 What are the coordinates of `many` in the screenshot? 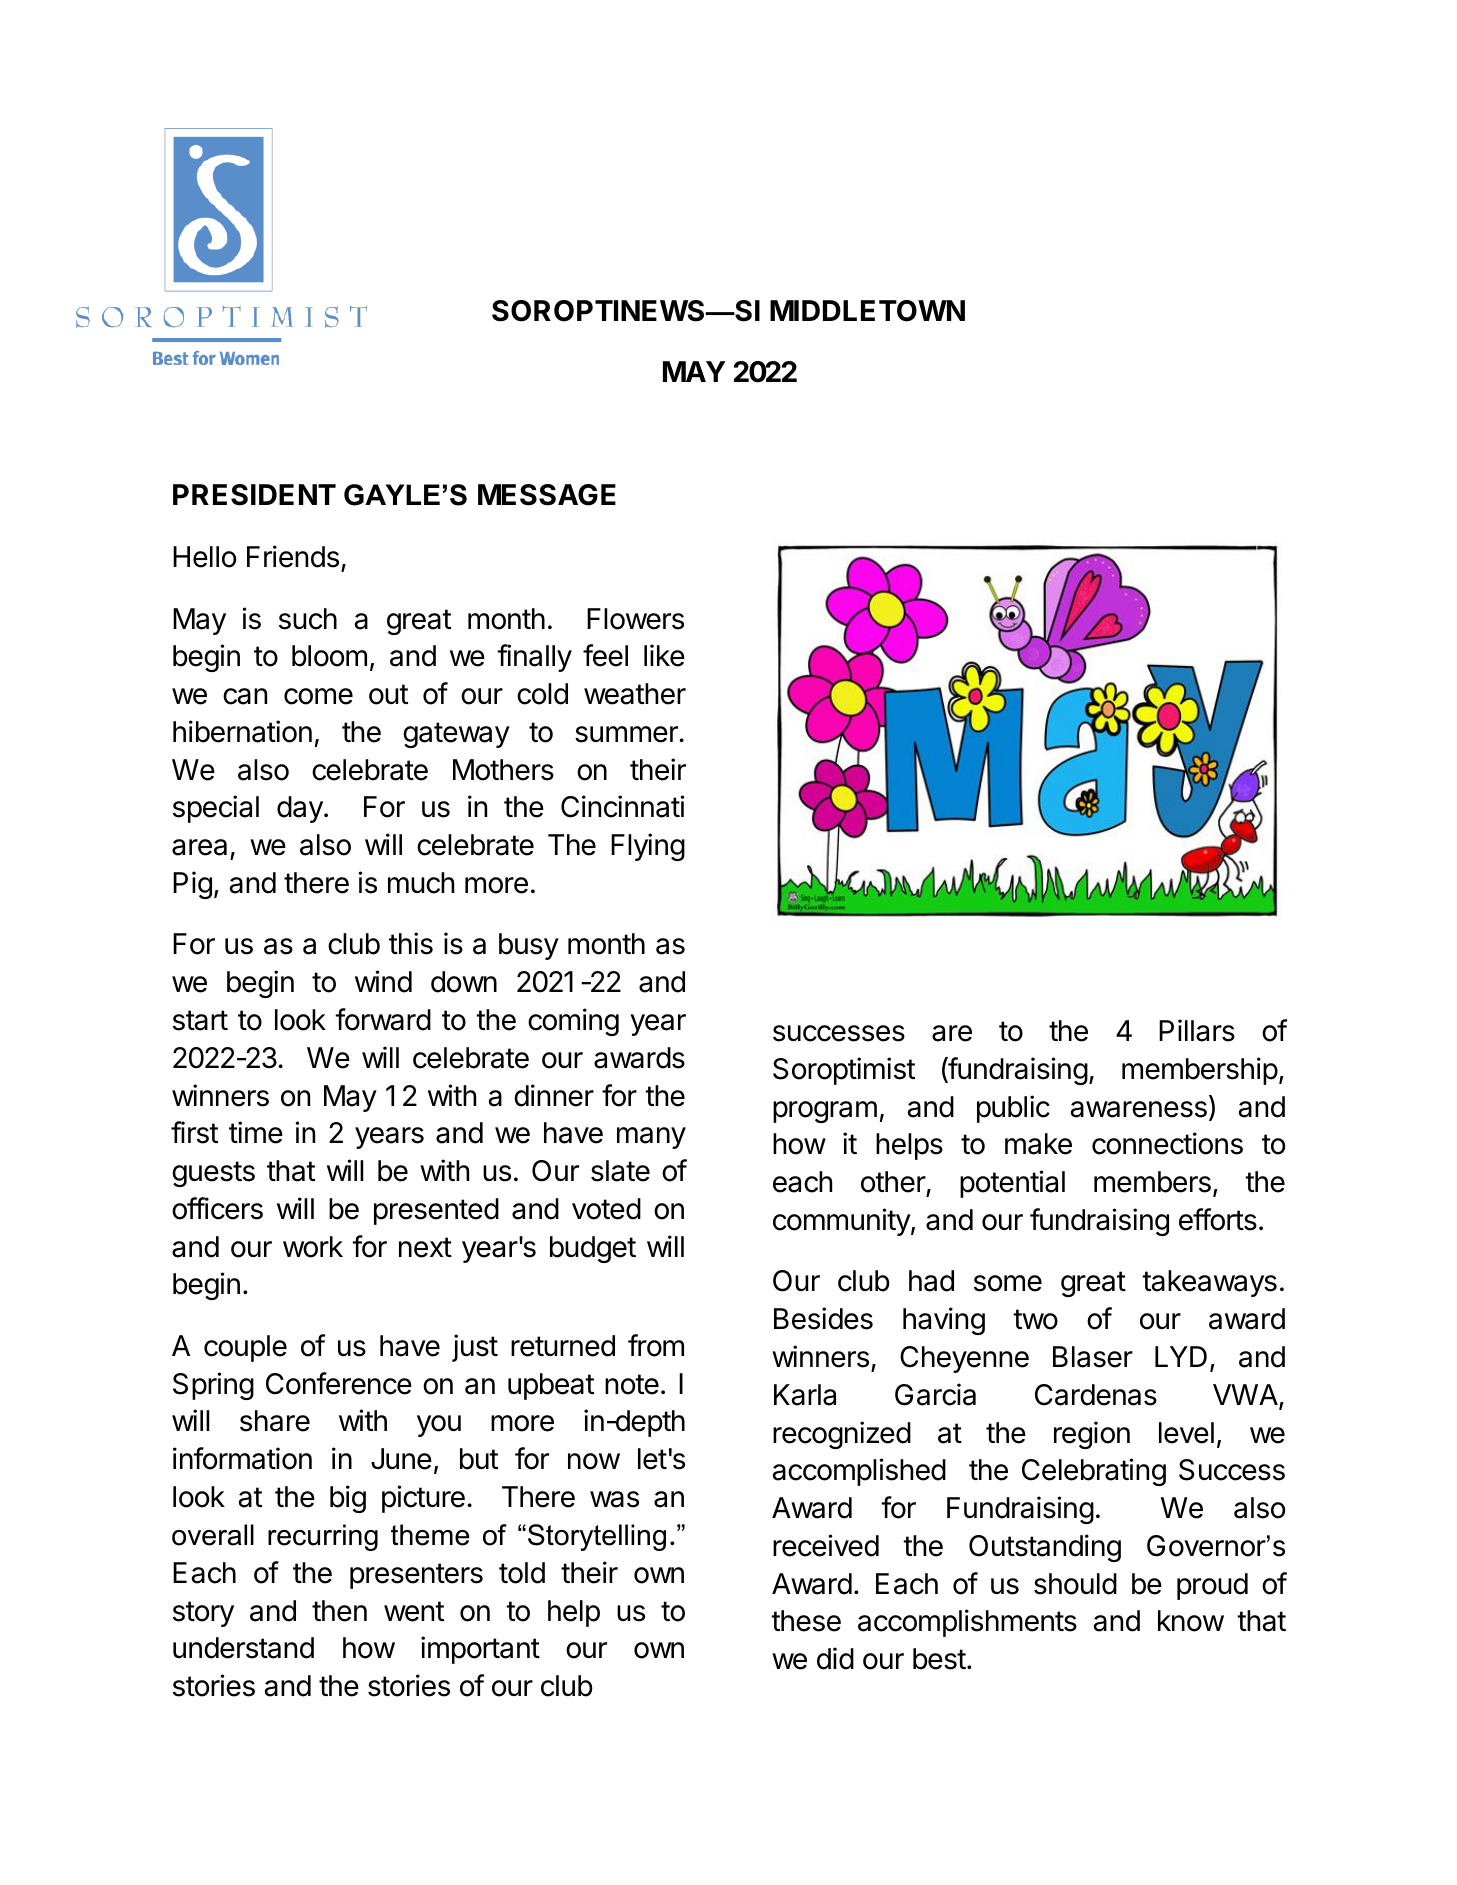 It's located at (651, 1138).
